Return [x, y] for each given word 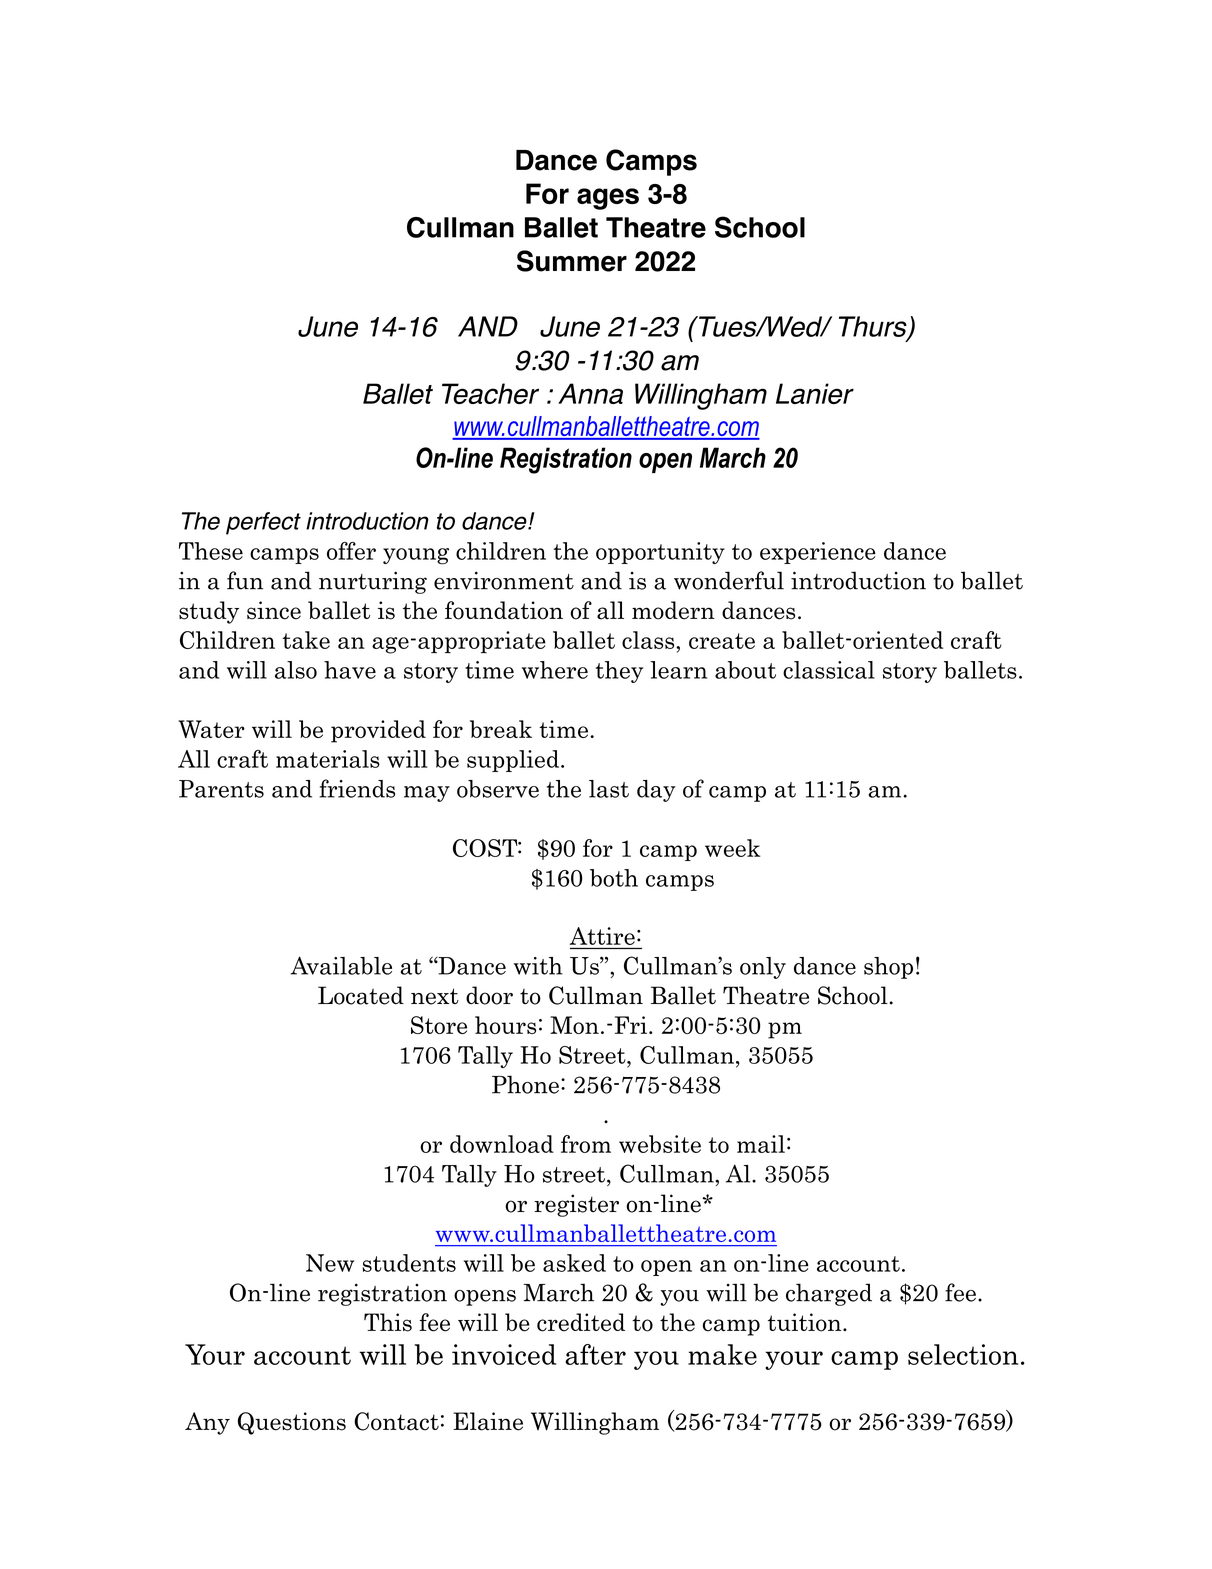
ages [608, 199]
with [538, 966]
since [274, 610]
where [555, 670]
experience [818, 553]
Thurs [874, 327]
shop [888, 968]
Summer [572, 261]
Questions [292, 1423]
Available [341, 965]
